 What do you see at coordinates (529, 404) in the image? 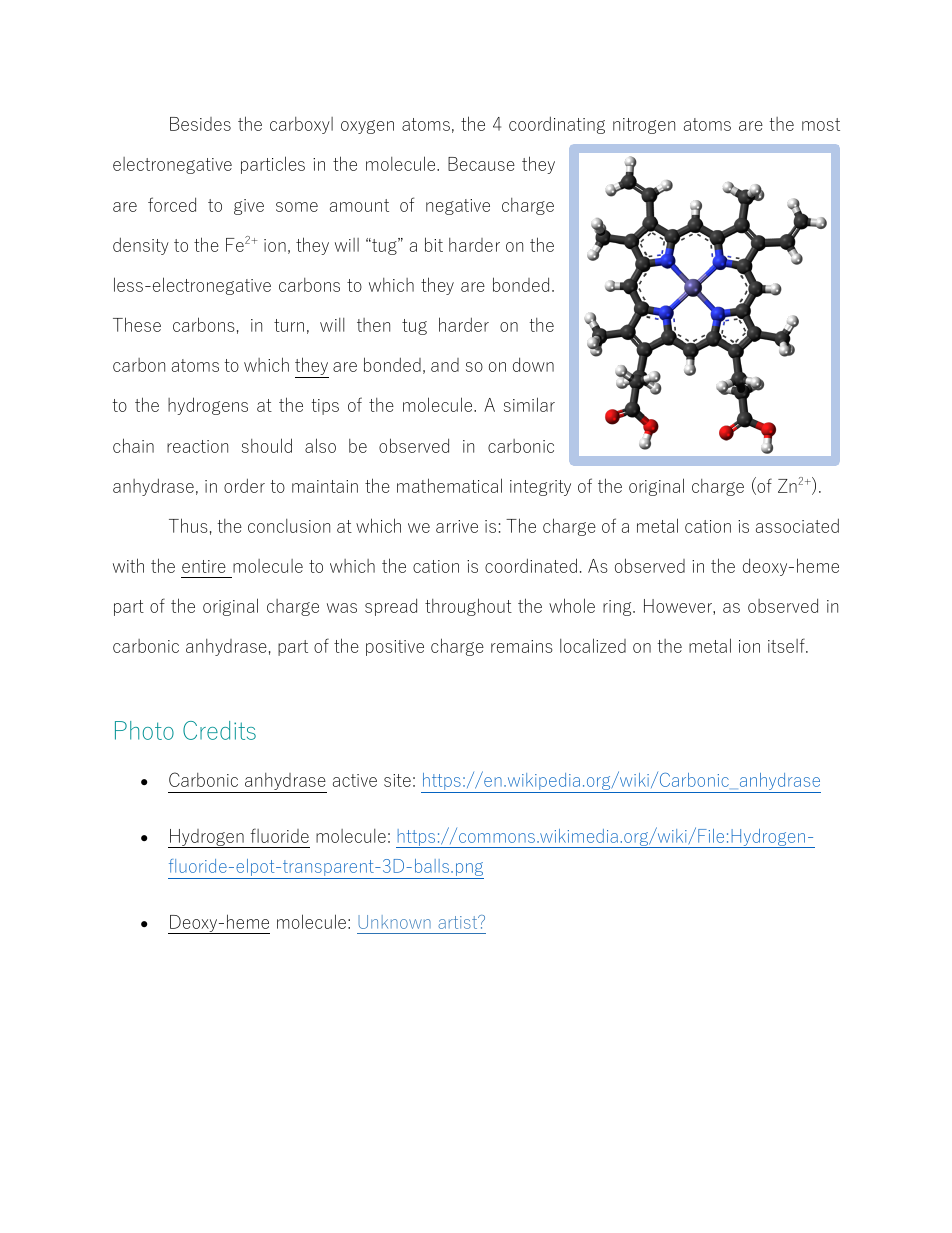
I see `similar` at bounding box center [529, 404].
